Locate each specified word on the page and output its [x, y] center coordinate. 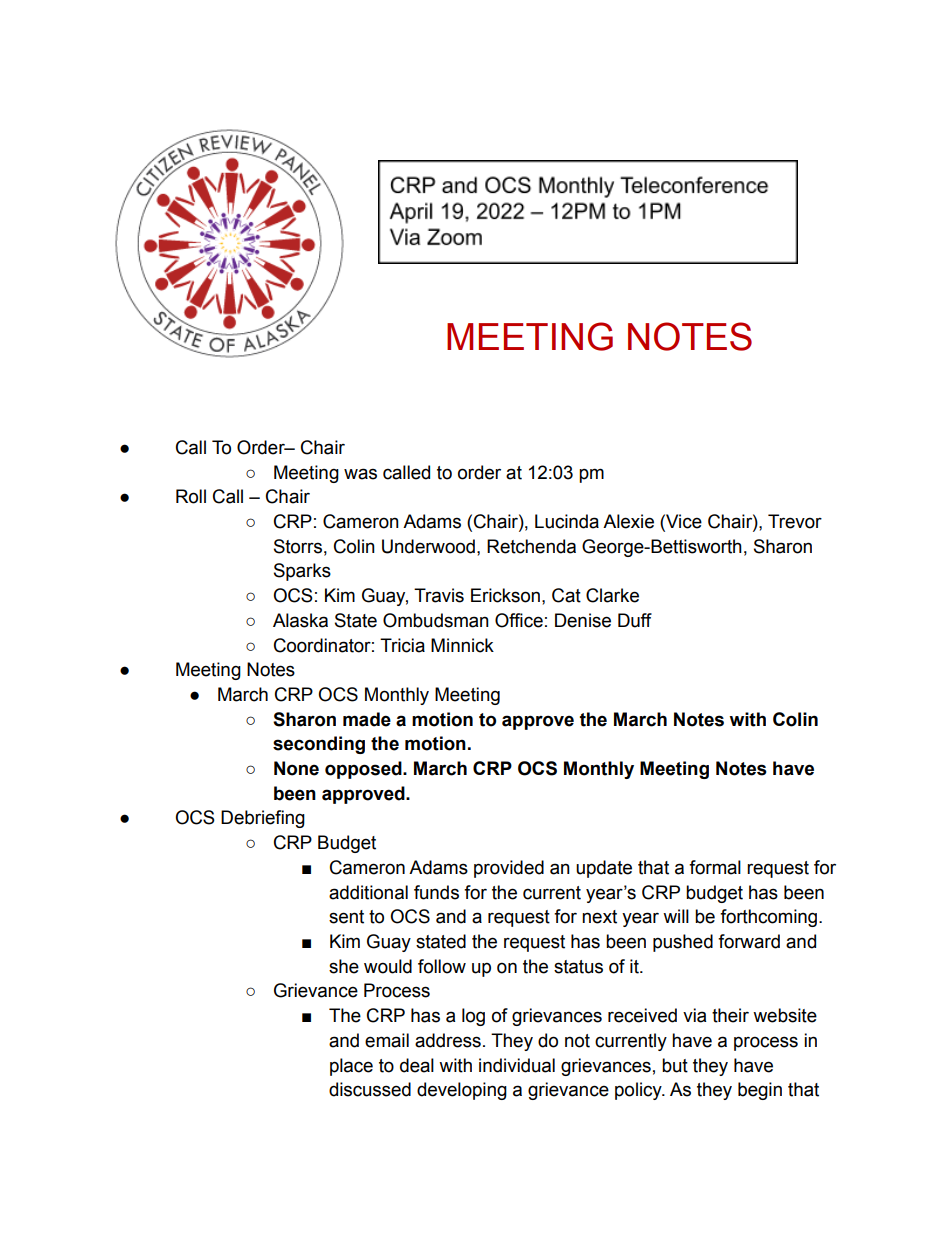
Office [519, 620]
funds [436, 892]
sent [346, 917]
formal [715, 867]
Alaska [300, 620]
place [351, 1067]
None [296, 768]
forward [749, 941]
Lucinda [567, 521]
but [675, 1065]
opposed [364, 770]
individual [517, 1065]
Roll [191, 496]
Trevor [795, 521]
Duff [635, 620]
